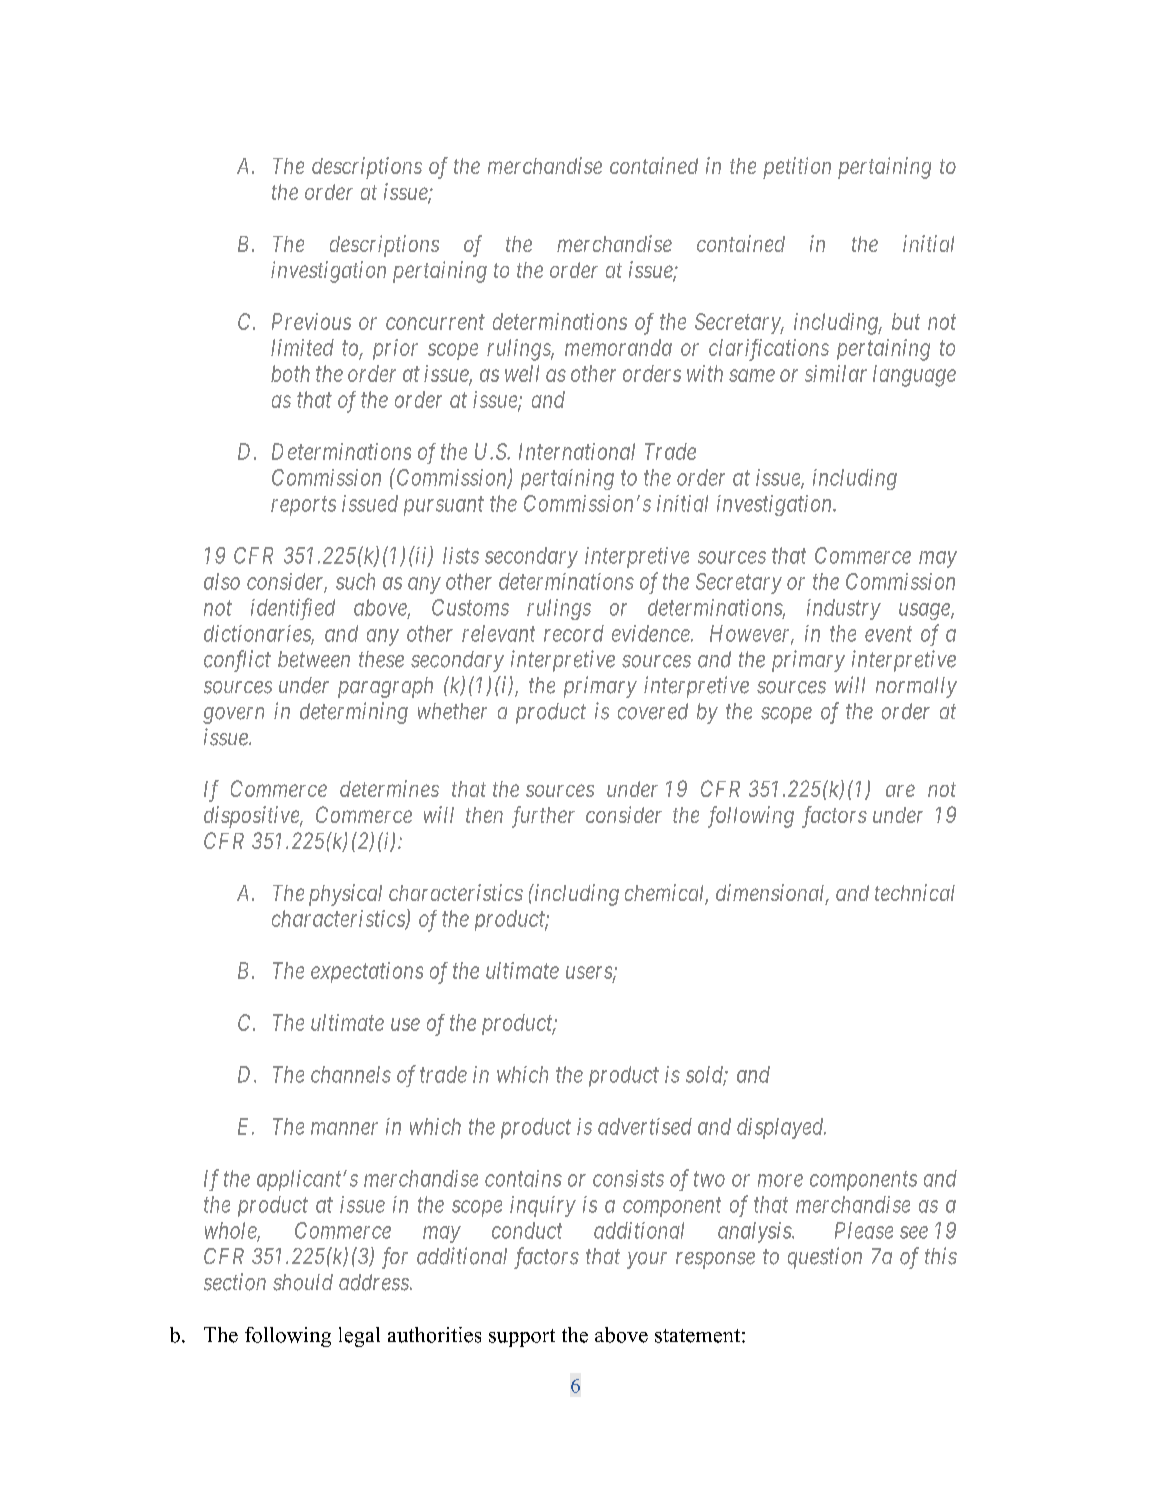 This screenshot has height=1490, width=1151. What do you see at coordinates (351, 1074) in the screenshot?
I see `channels` at bounding box center [351, 1074].
